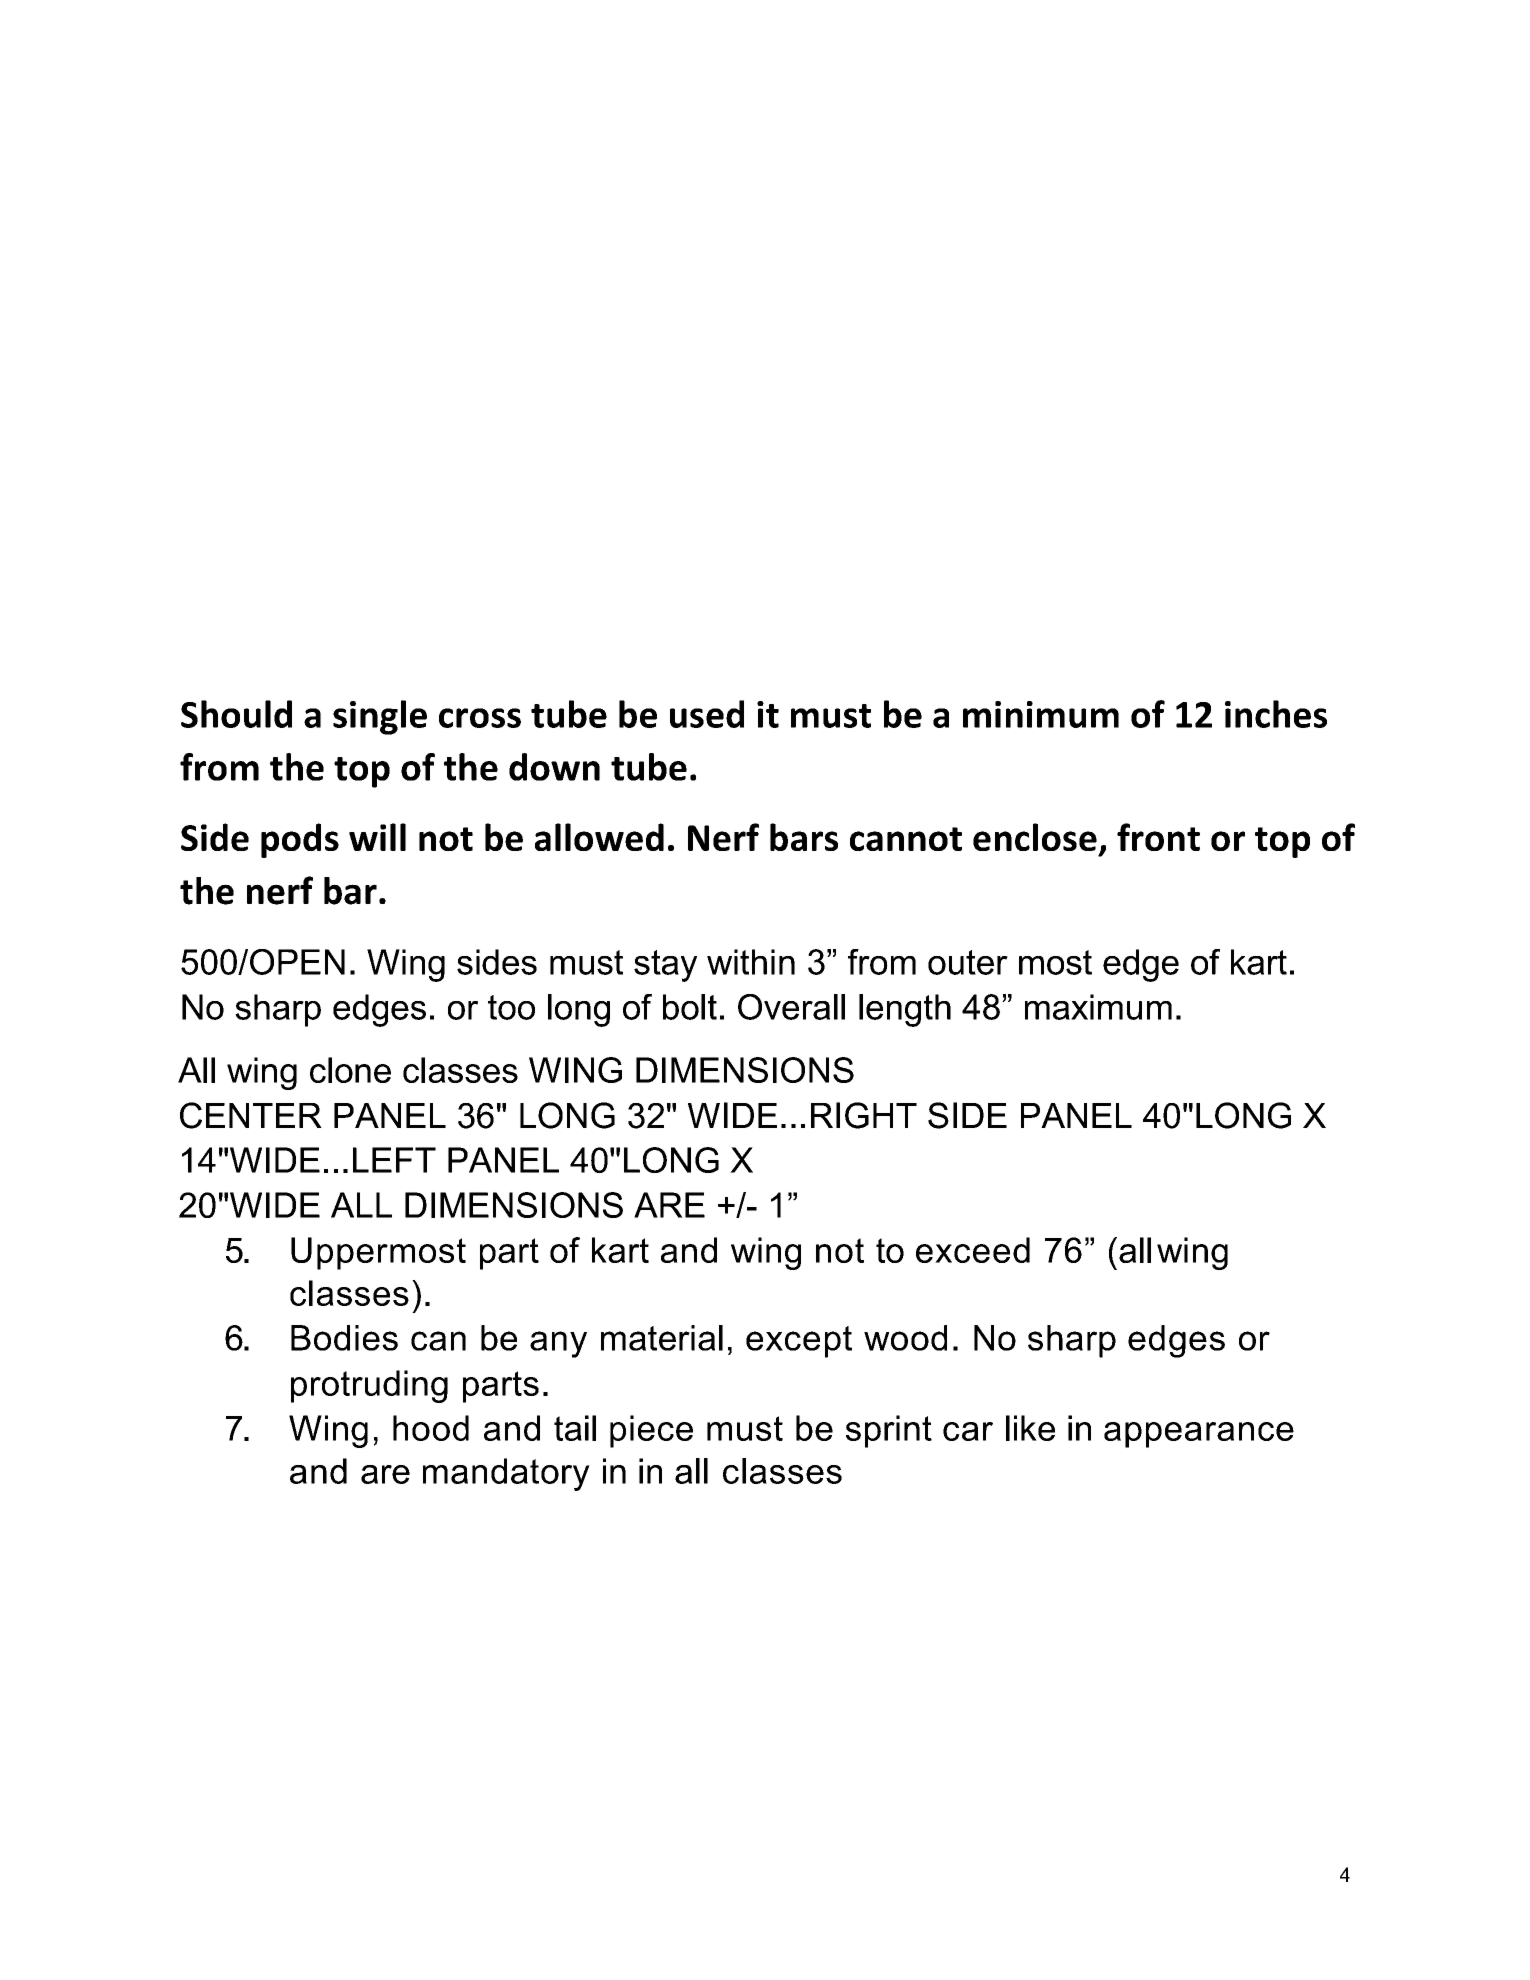 The image size is (1530, 1980). What do you see at coordinates (380, 717) in the screenshot?
I see `single` at bounding box center [380, 717].
